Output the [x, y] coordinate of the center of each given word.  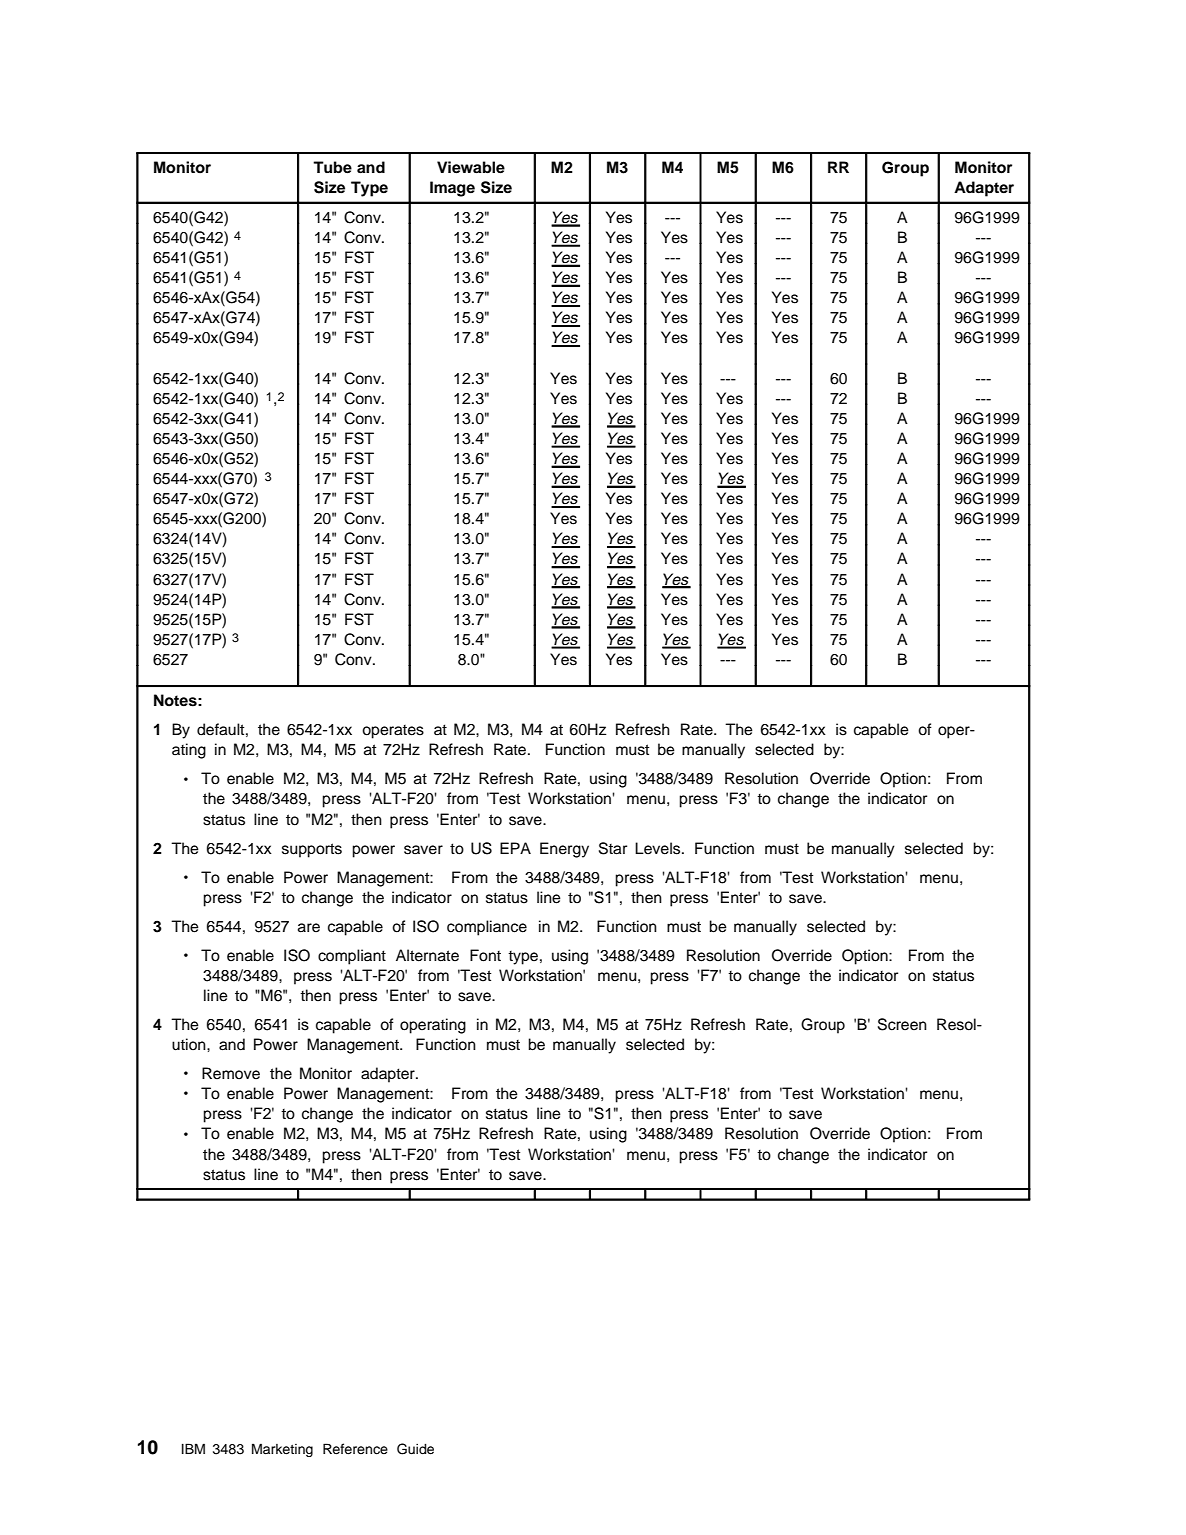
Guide [415, 1449]
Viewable [471, 167]
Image [452, 189]
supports [312, 850]
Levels [659, 848]
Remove [231, 1073]
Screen [902, 1024]
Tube [332, 167]
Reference [355, 1449]
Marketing [282, 1450]
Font [485, 955]
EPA [515, 848]
